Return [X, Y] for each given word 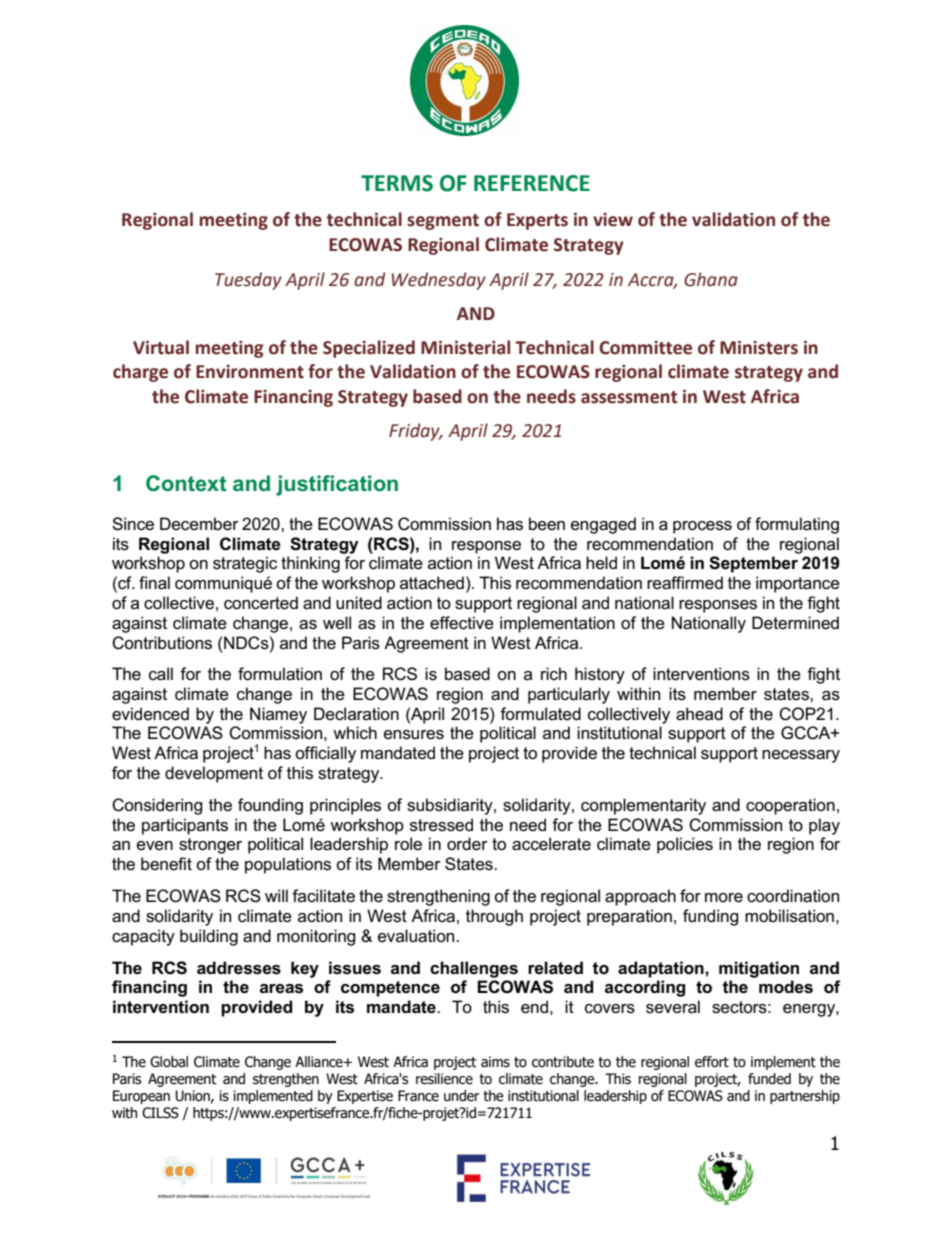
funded [769, 1079]
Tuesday [248, 281]
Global [169, 1062]
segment [443, 222]
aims [495, 1062]
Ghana [711, 279]
